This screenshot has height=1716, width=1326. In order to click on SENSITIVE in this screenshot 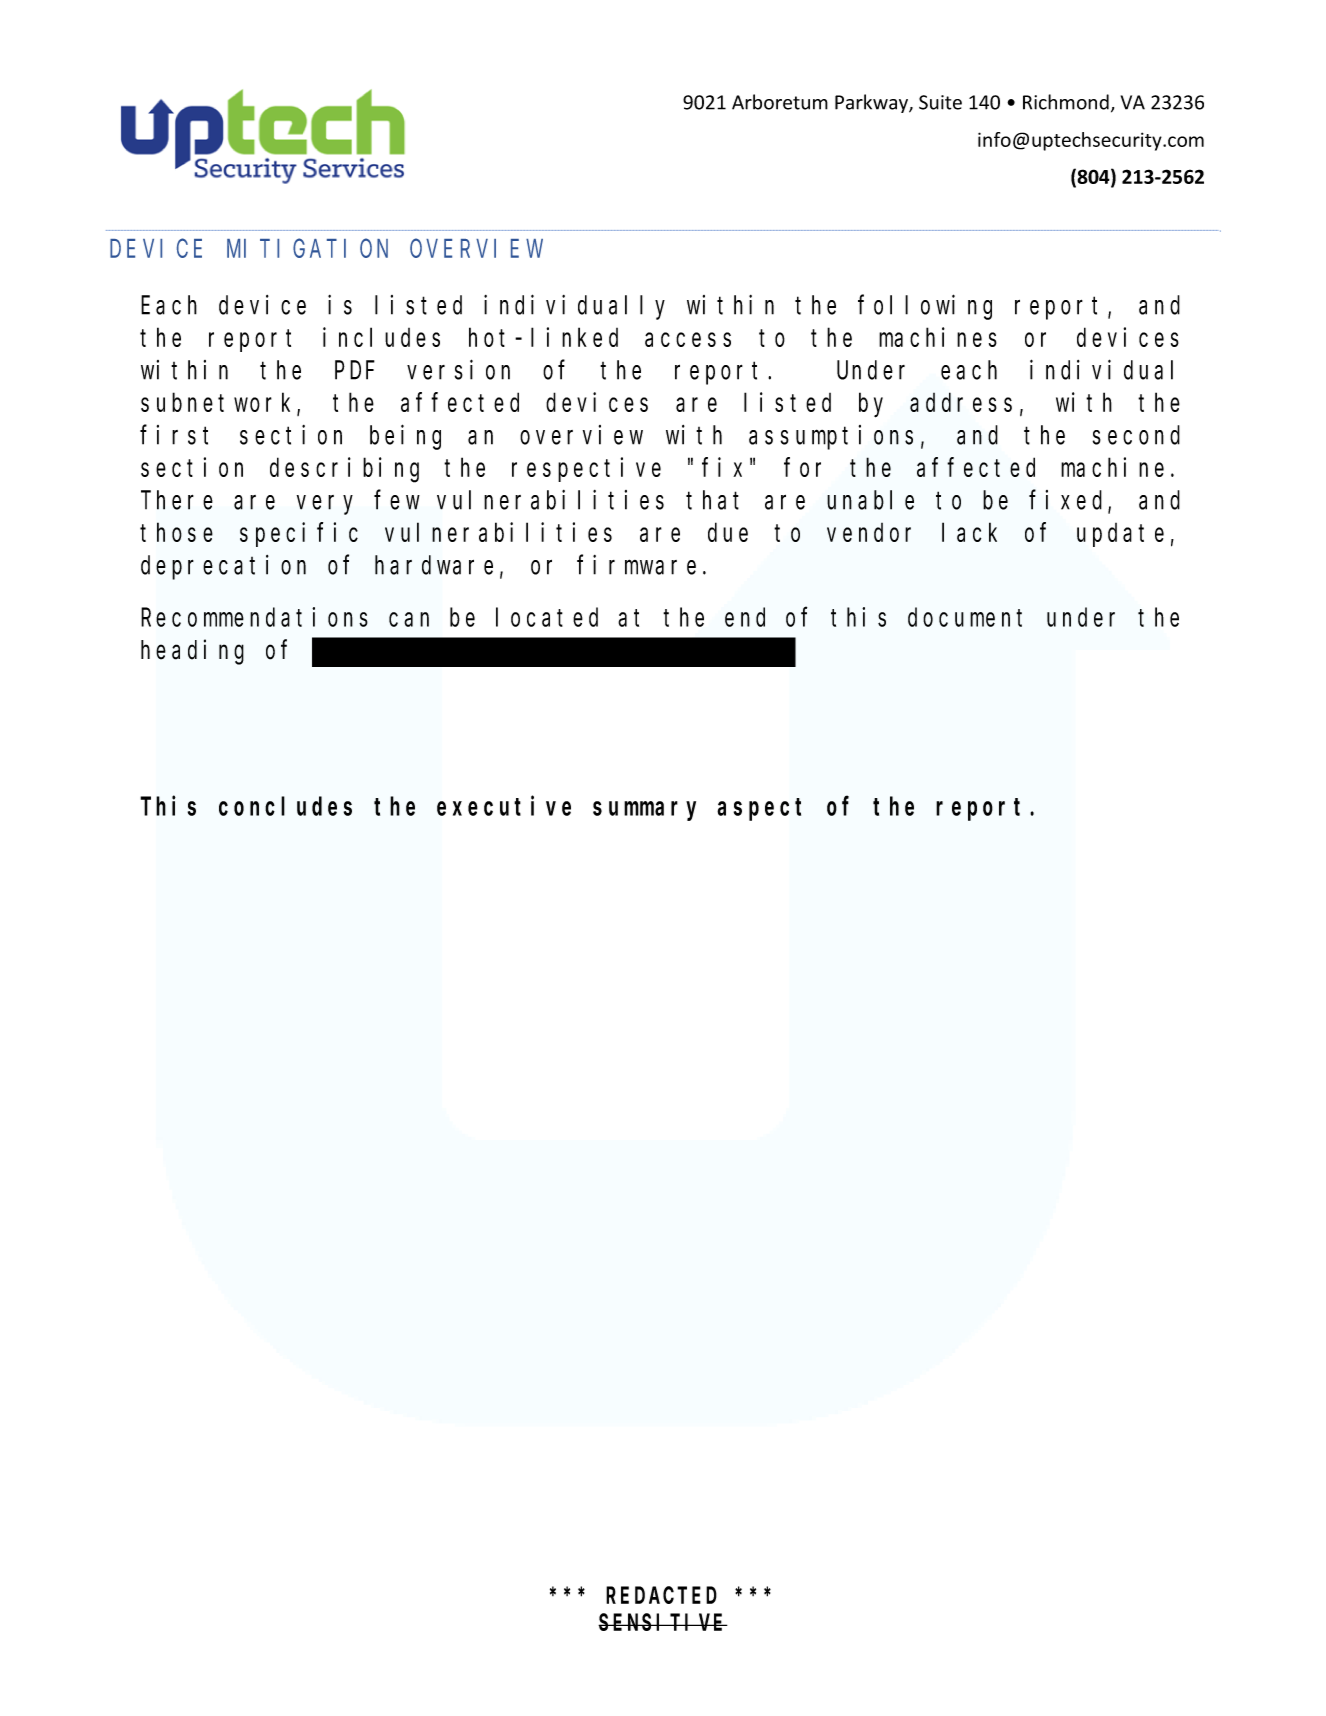, I will do `click(663, 1623)`.
